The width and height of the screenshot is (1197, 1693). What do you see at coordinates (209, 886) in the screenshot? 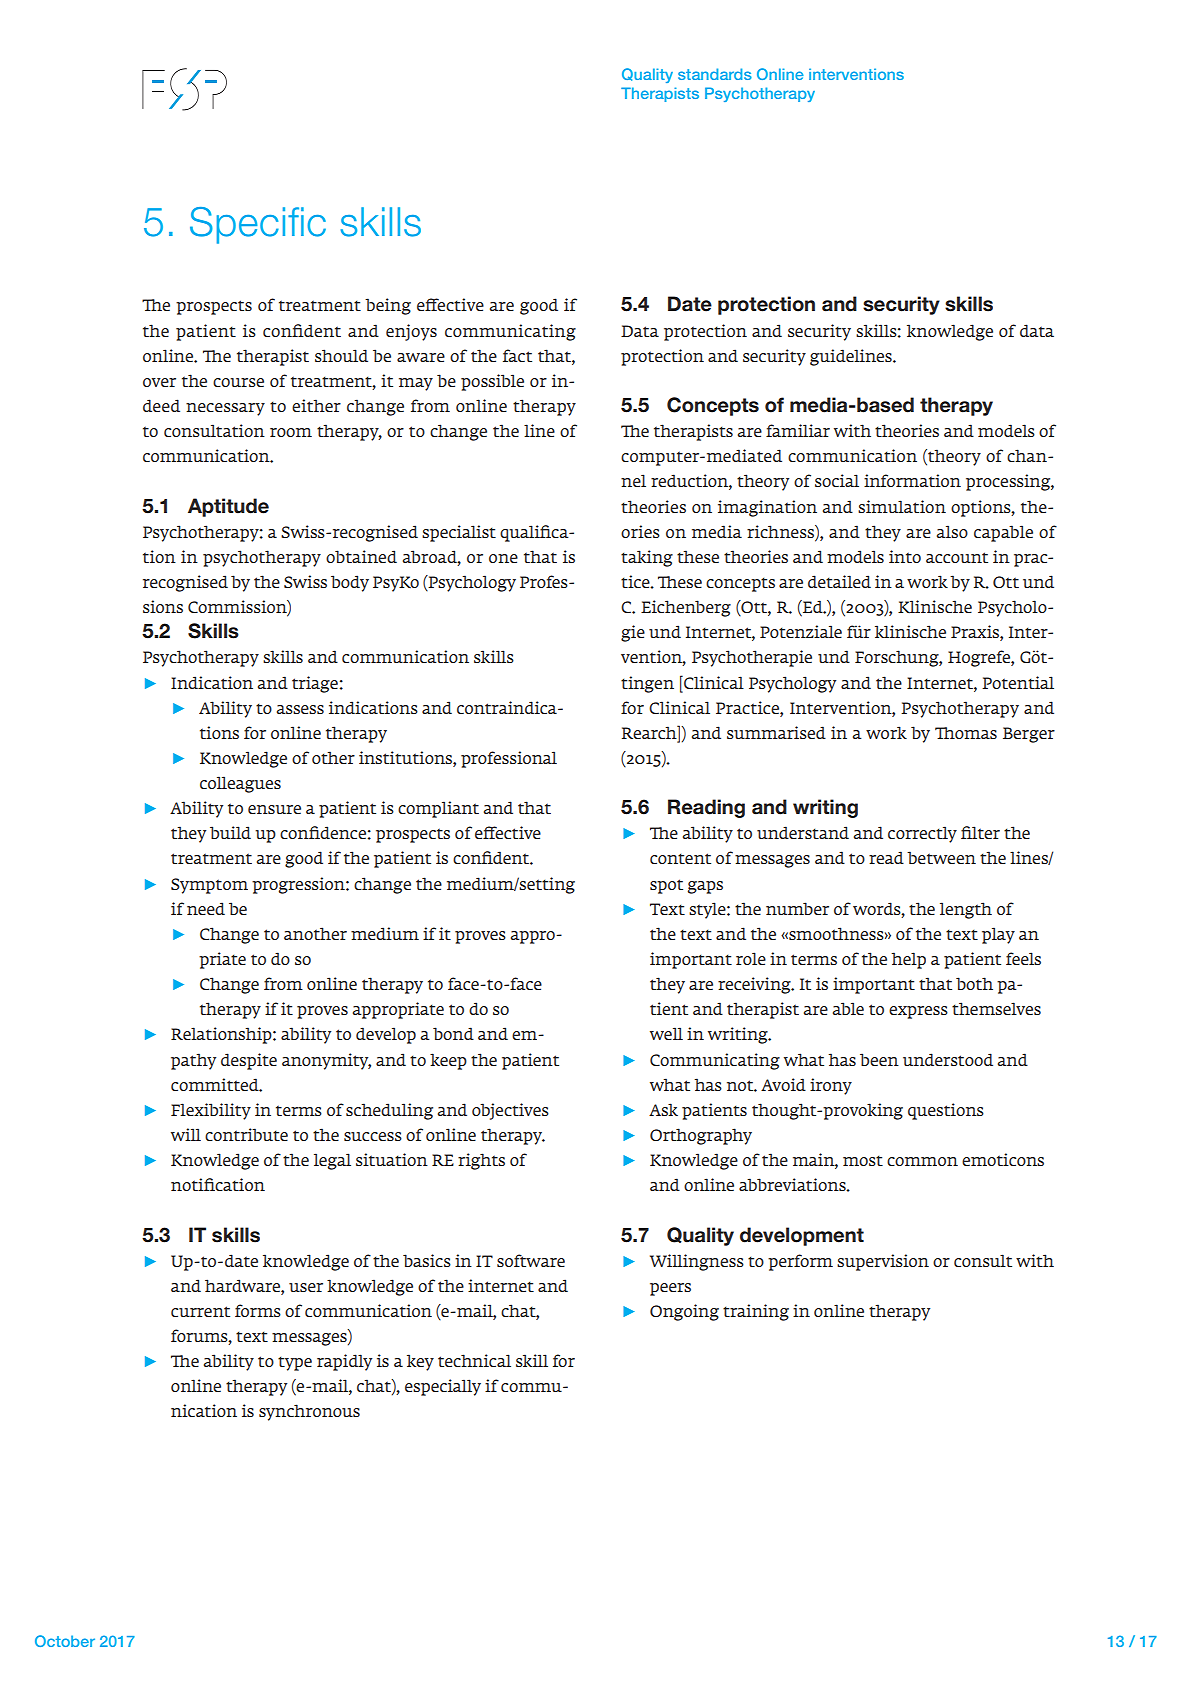
I see `Symptom` at bounding box center [209, 886].
